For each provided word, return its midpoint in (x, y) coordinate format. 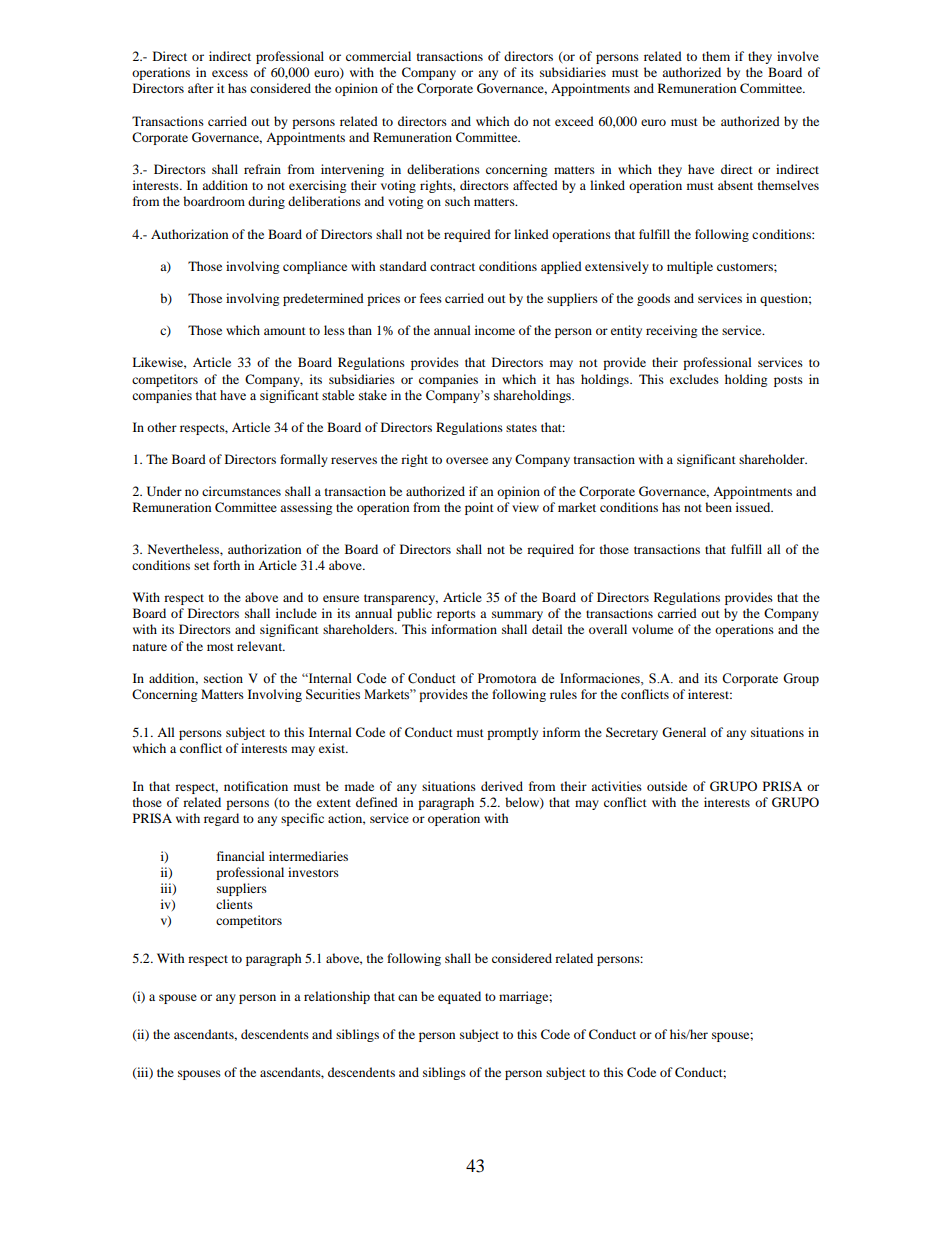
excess (230, 73)
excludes (694, 379)
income (495, 330)
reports (456, 615)
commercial (378, 56)
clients (234, 904)
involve (798, 56)
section (223, 678)
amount (285, 331)
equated (459, 997)
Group (801, 679)
